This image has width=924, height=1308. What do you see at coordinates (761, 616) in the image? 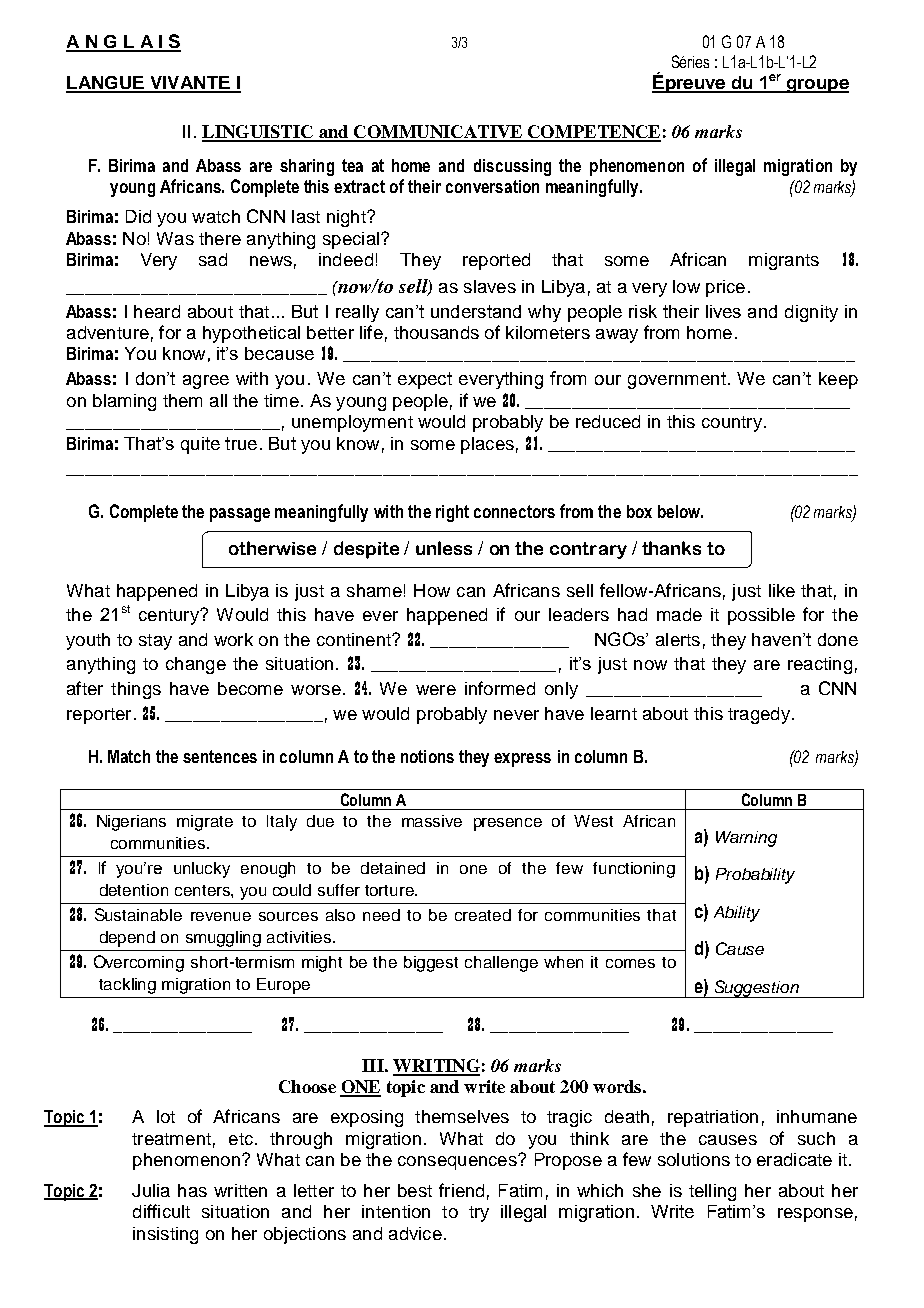
I see `possible` at bounding box center [761, 616].
